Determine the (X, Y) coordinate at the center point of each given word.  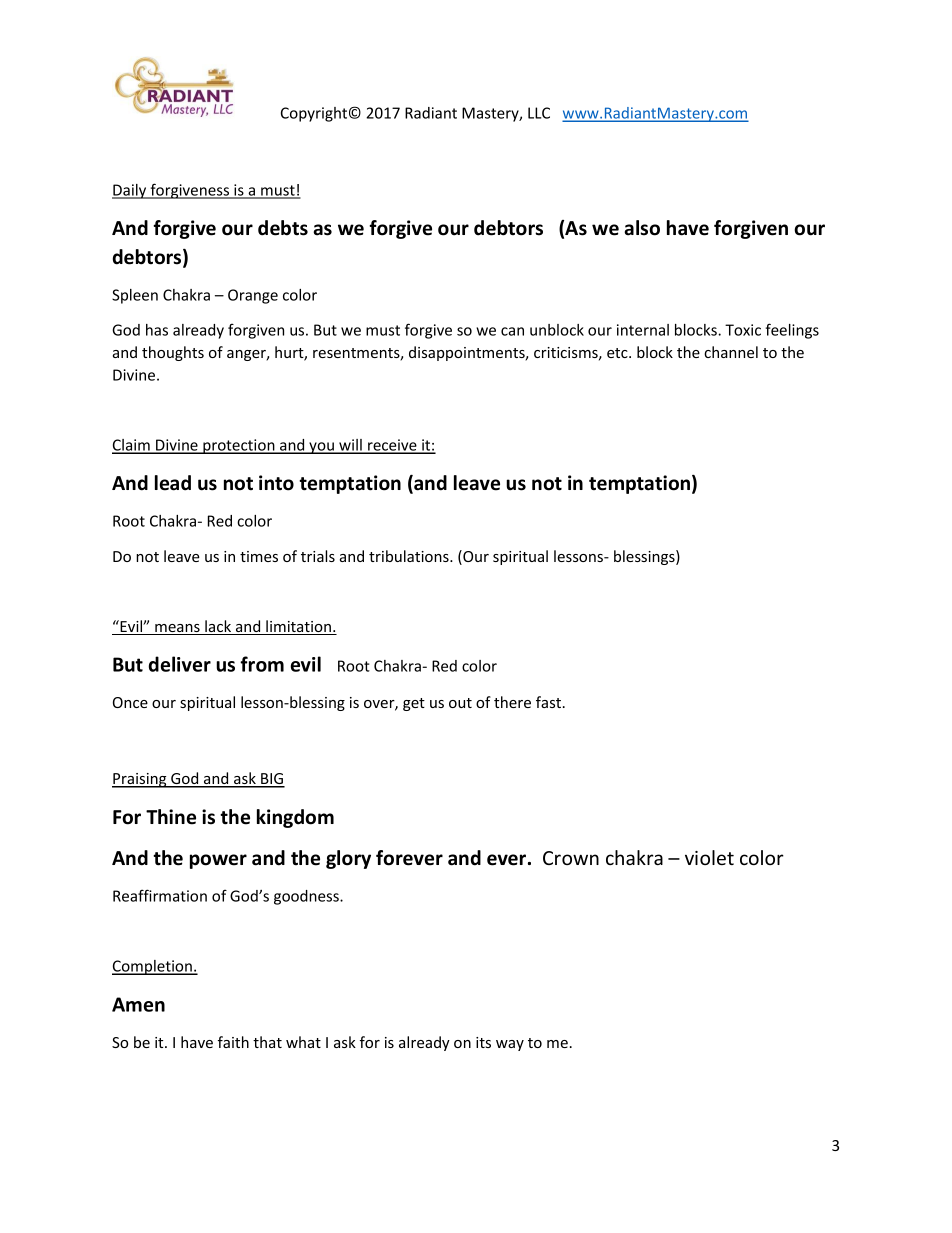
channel (731, 352)
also (642, 228)
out (460, 703)
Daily (130, 191)
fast (550, 702)
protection (239, 446)
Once (130, 702)
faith (233, 1042)
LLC (539, 113)
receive (392, 446)
